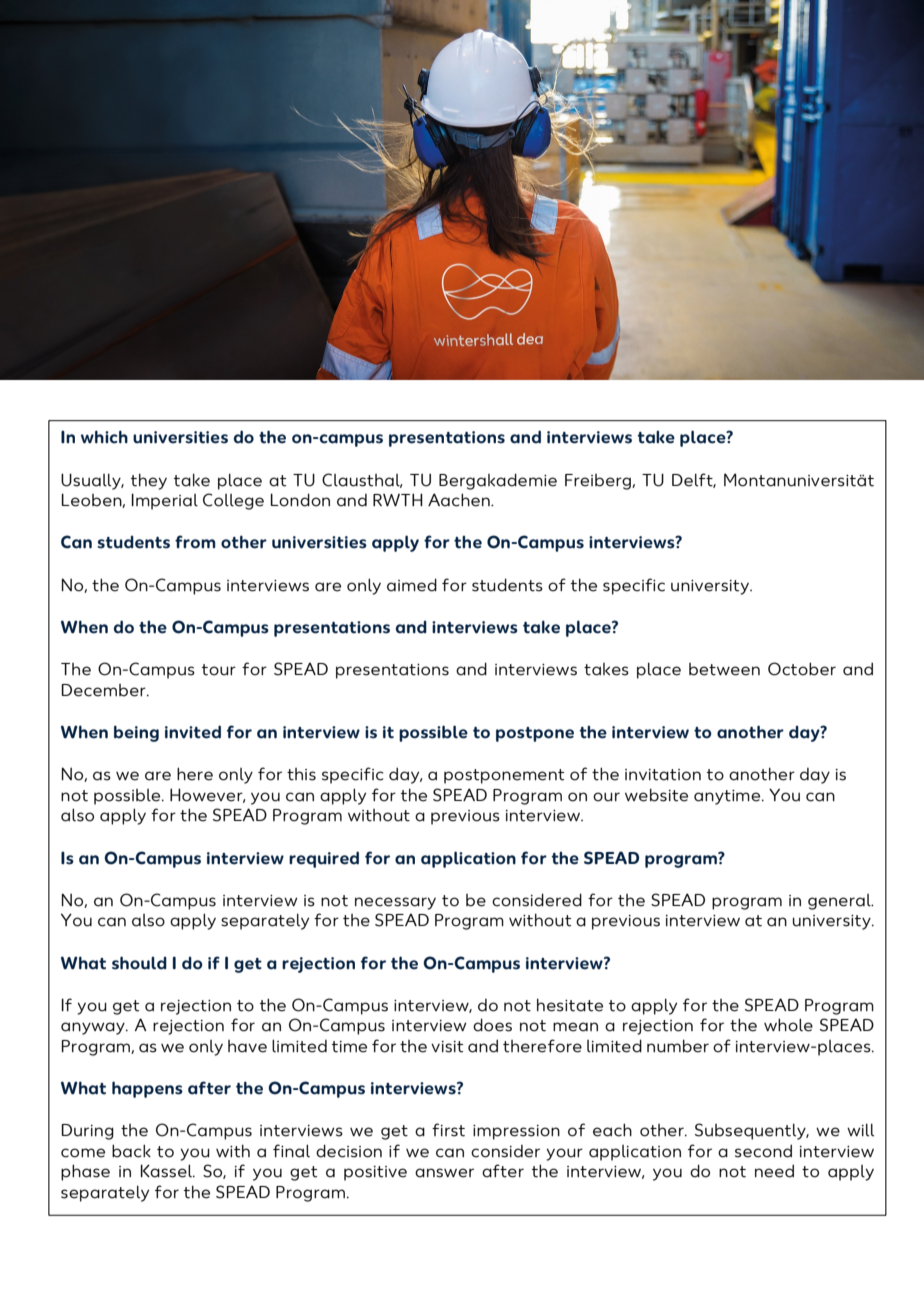 This document has width=924, height=1308. I want to click on aimed, so click(412, 585).
